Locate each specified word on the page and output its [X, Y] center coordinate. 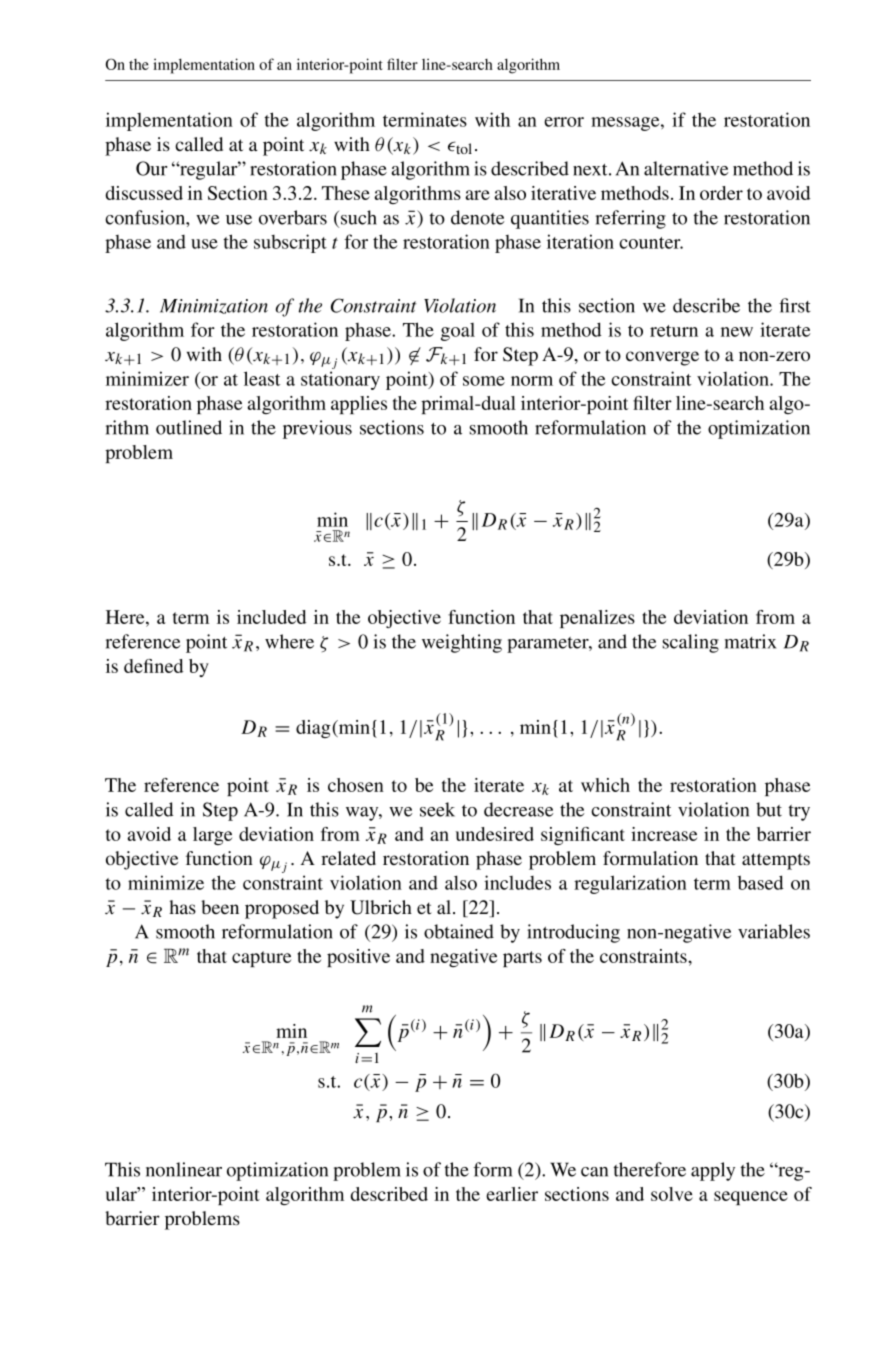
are [477, 195]
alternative [686, 168]
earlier [512, 1194]
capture [261, 959]
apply [713, 1171]
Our [151, 168]
